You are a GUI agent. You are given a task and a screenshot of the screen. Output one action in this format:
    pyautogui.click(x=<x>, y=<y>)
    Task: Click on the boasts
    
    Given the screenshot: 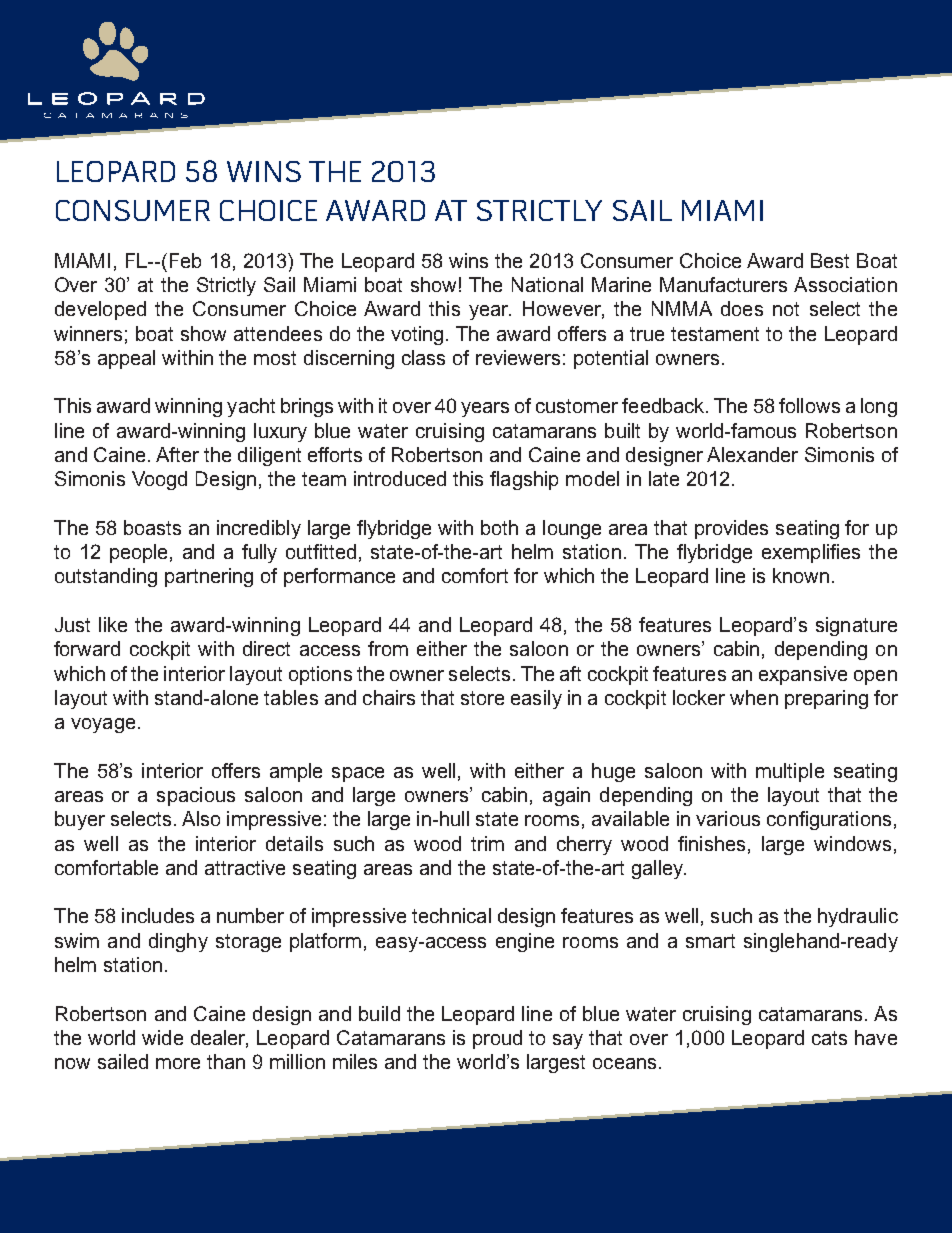 What is the action you would take?
    pyautogui.click(x=152, y=527)
